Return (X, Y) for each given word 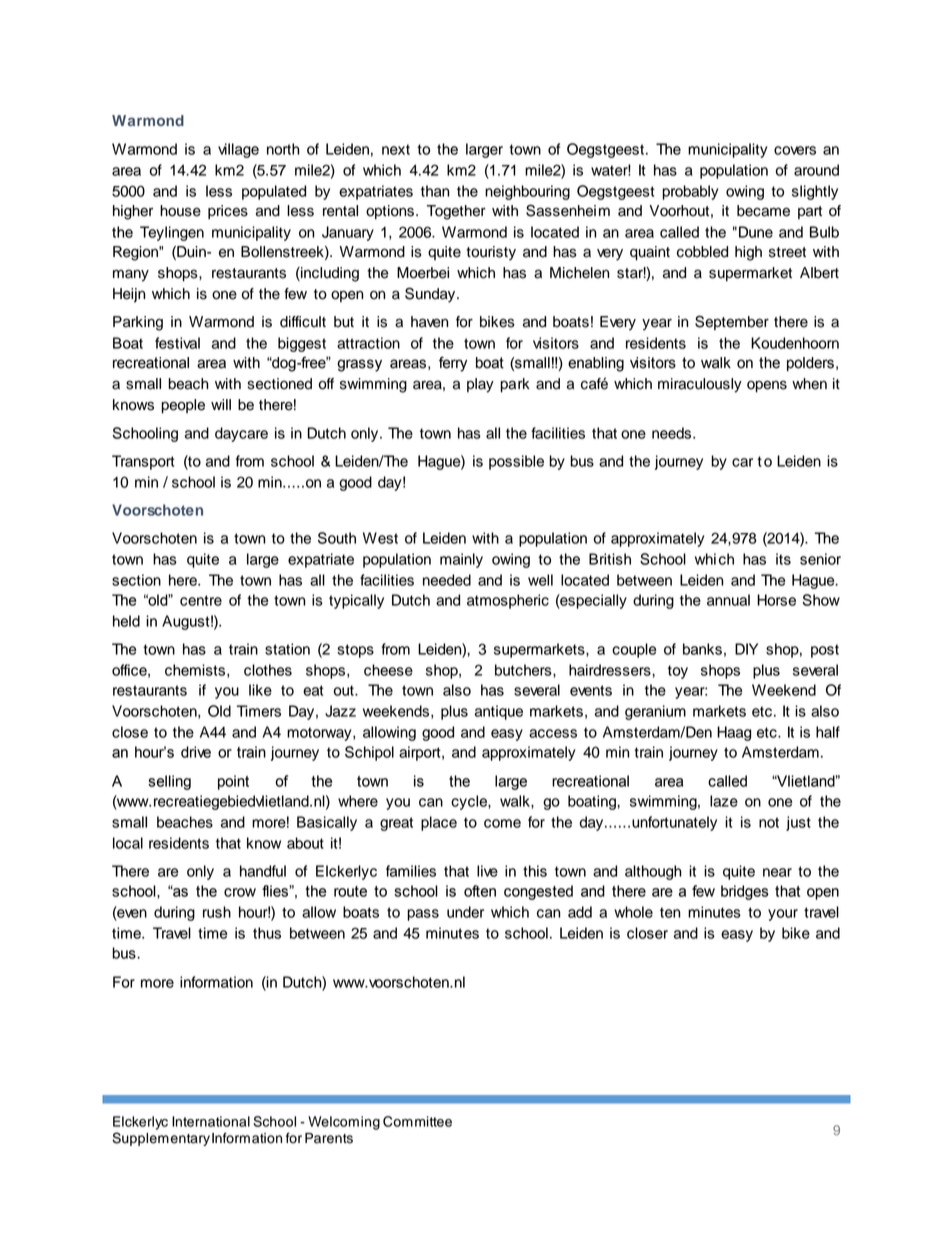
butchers (524, 671)
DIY (746, 649)
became (763, 211)
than (435, 191)
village (238, 150)
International (211, 1121)
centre (201, 600)
